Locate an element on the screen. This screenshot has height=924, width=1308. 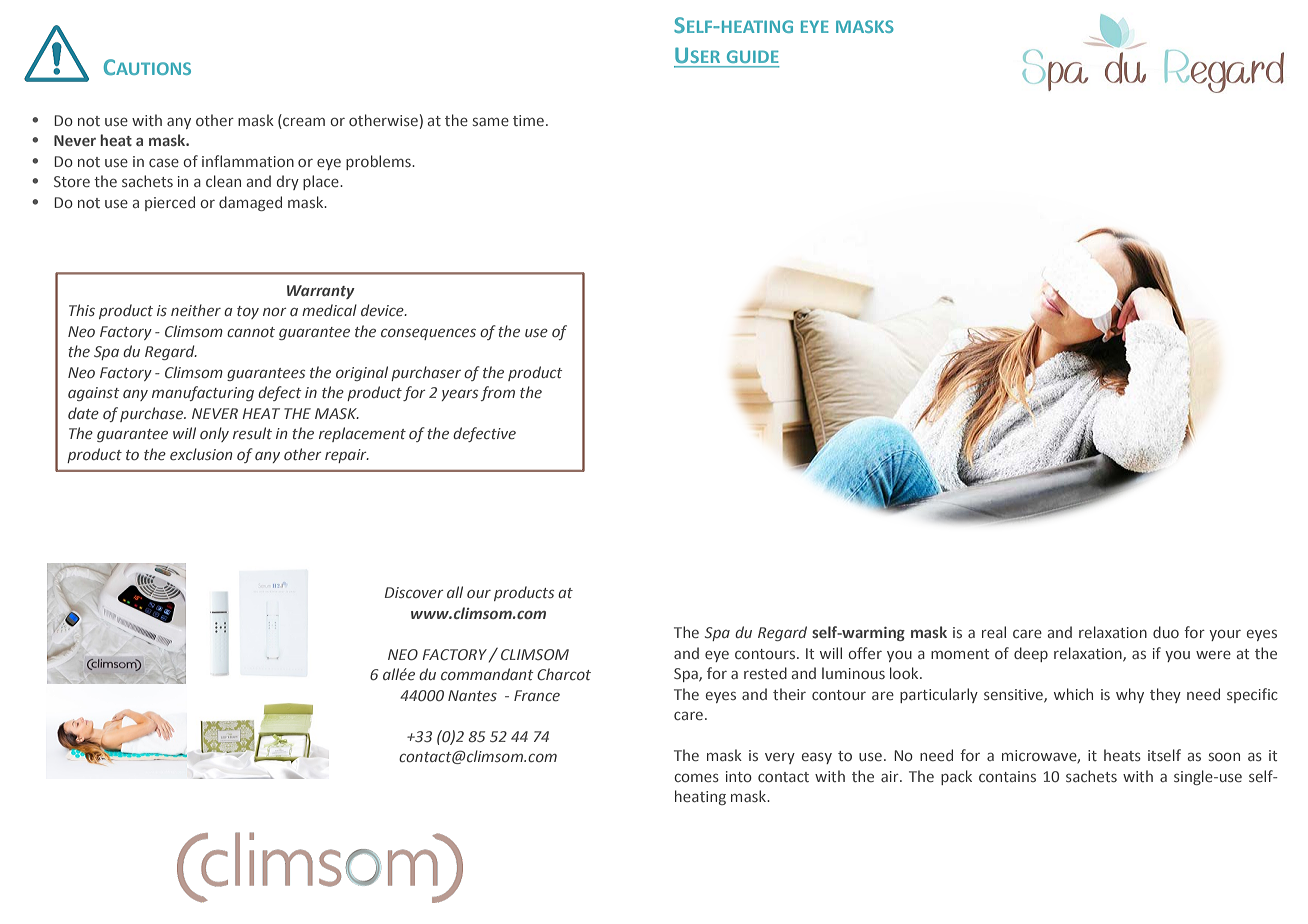
offer is located at coordinates (865, 653).
